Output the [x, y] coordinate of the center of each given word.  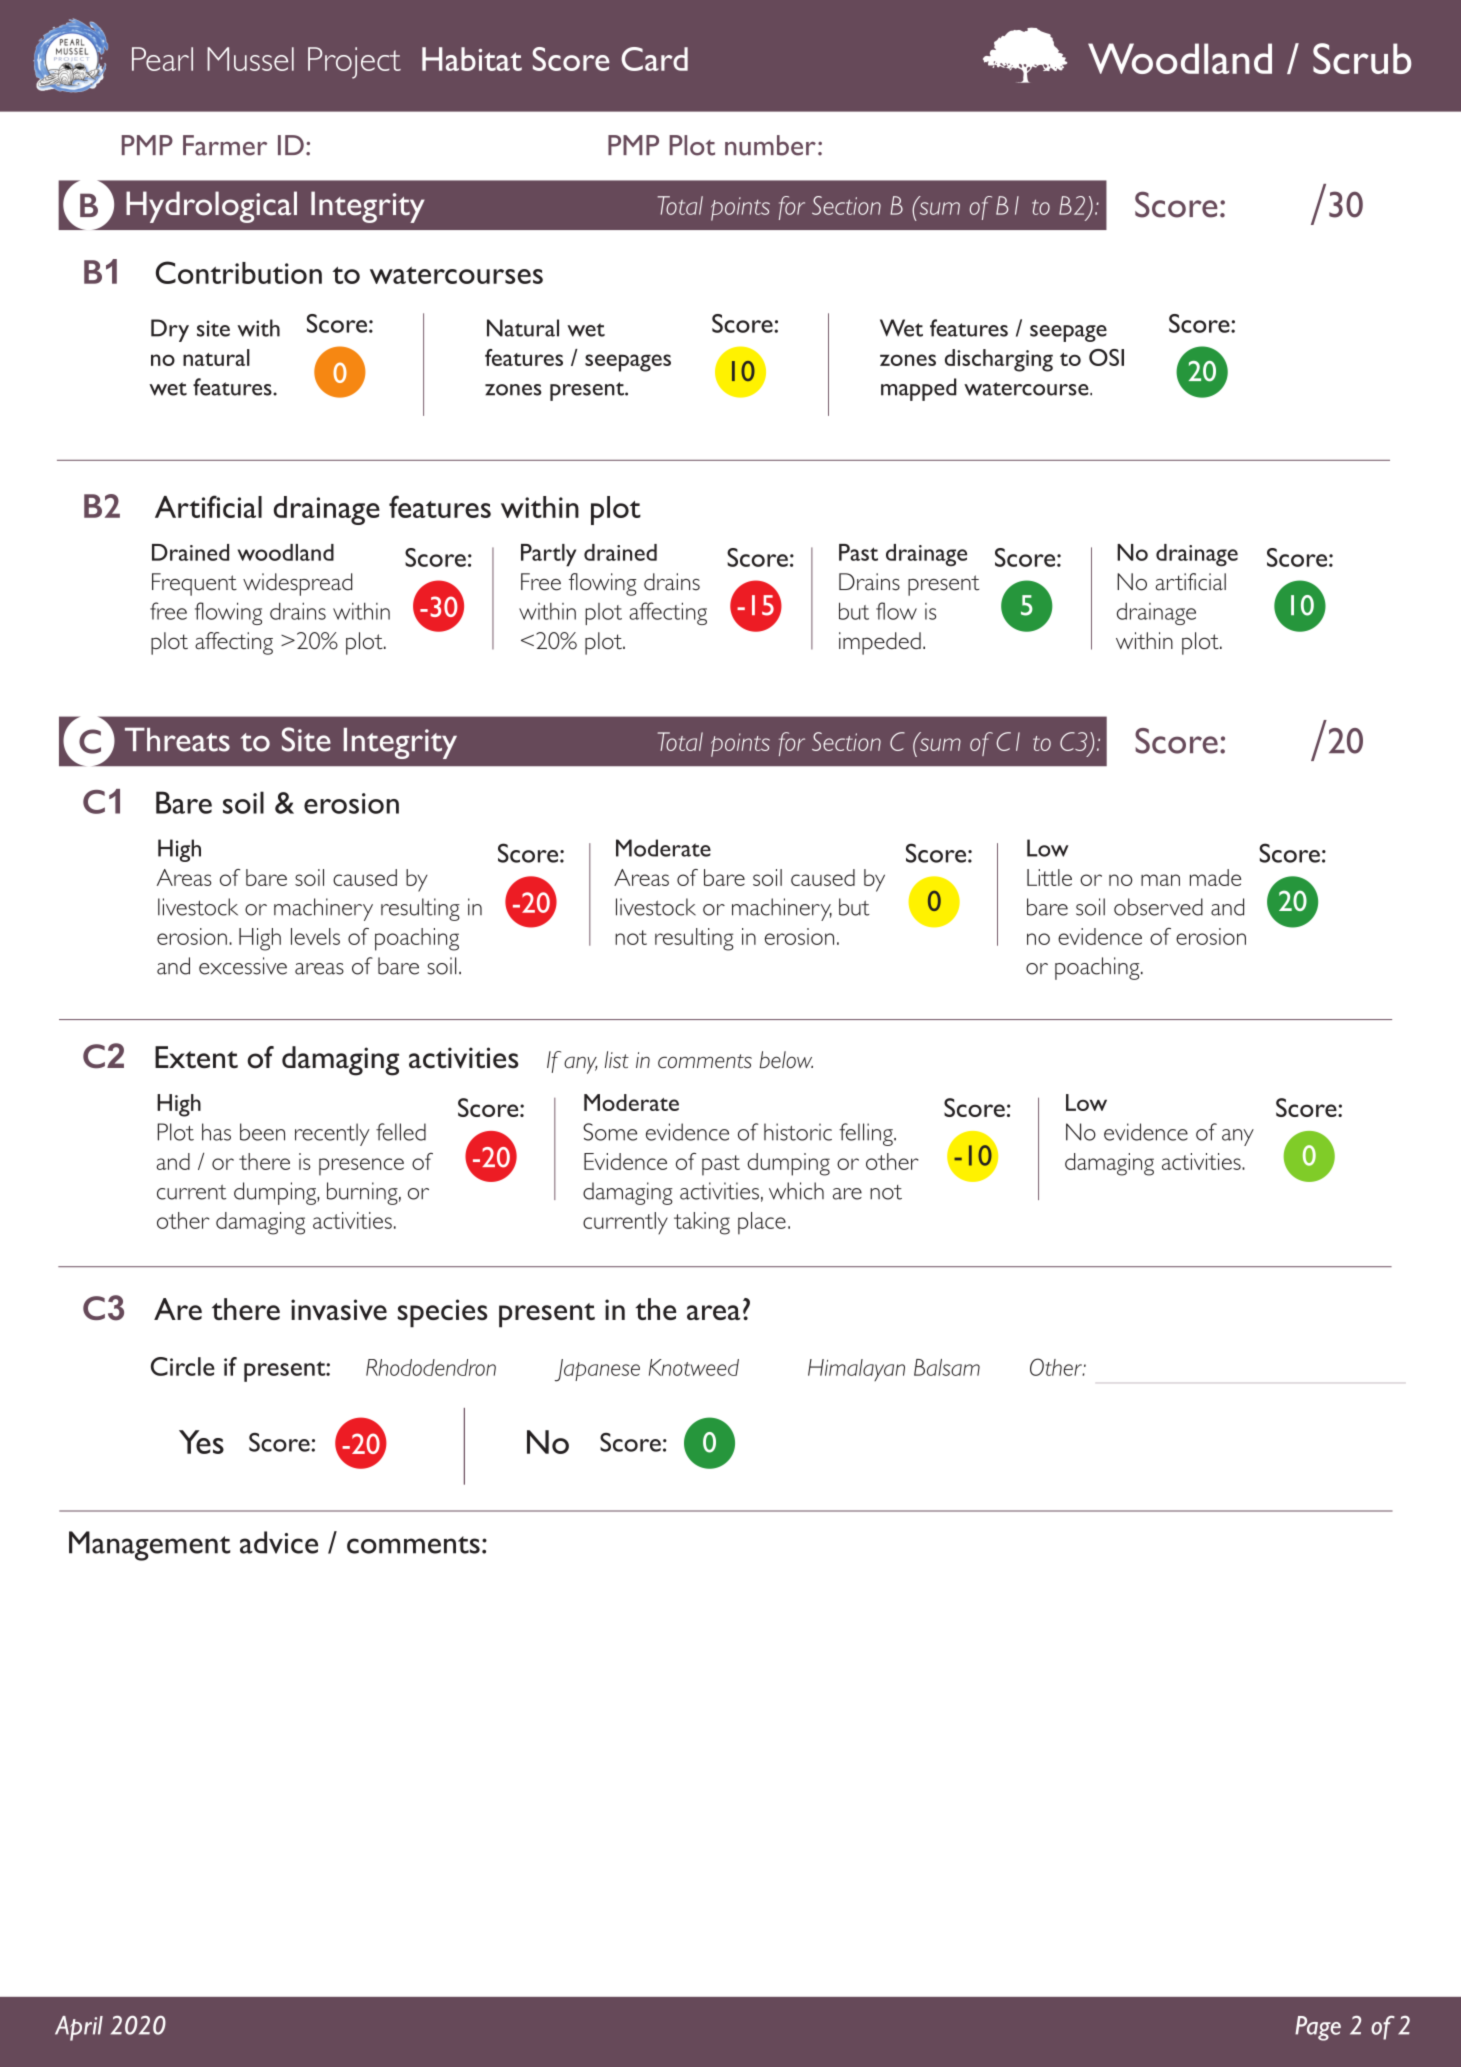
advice [279, 1542]
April [79, 2028]
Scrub [1362, 58]
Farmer [225, 145]
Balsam [947, 1367]
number [770, 145]
